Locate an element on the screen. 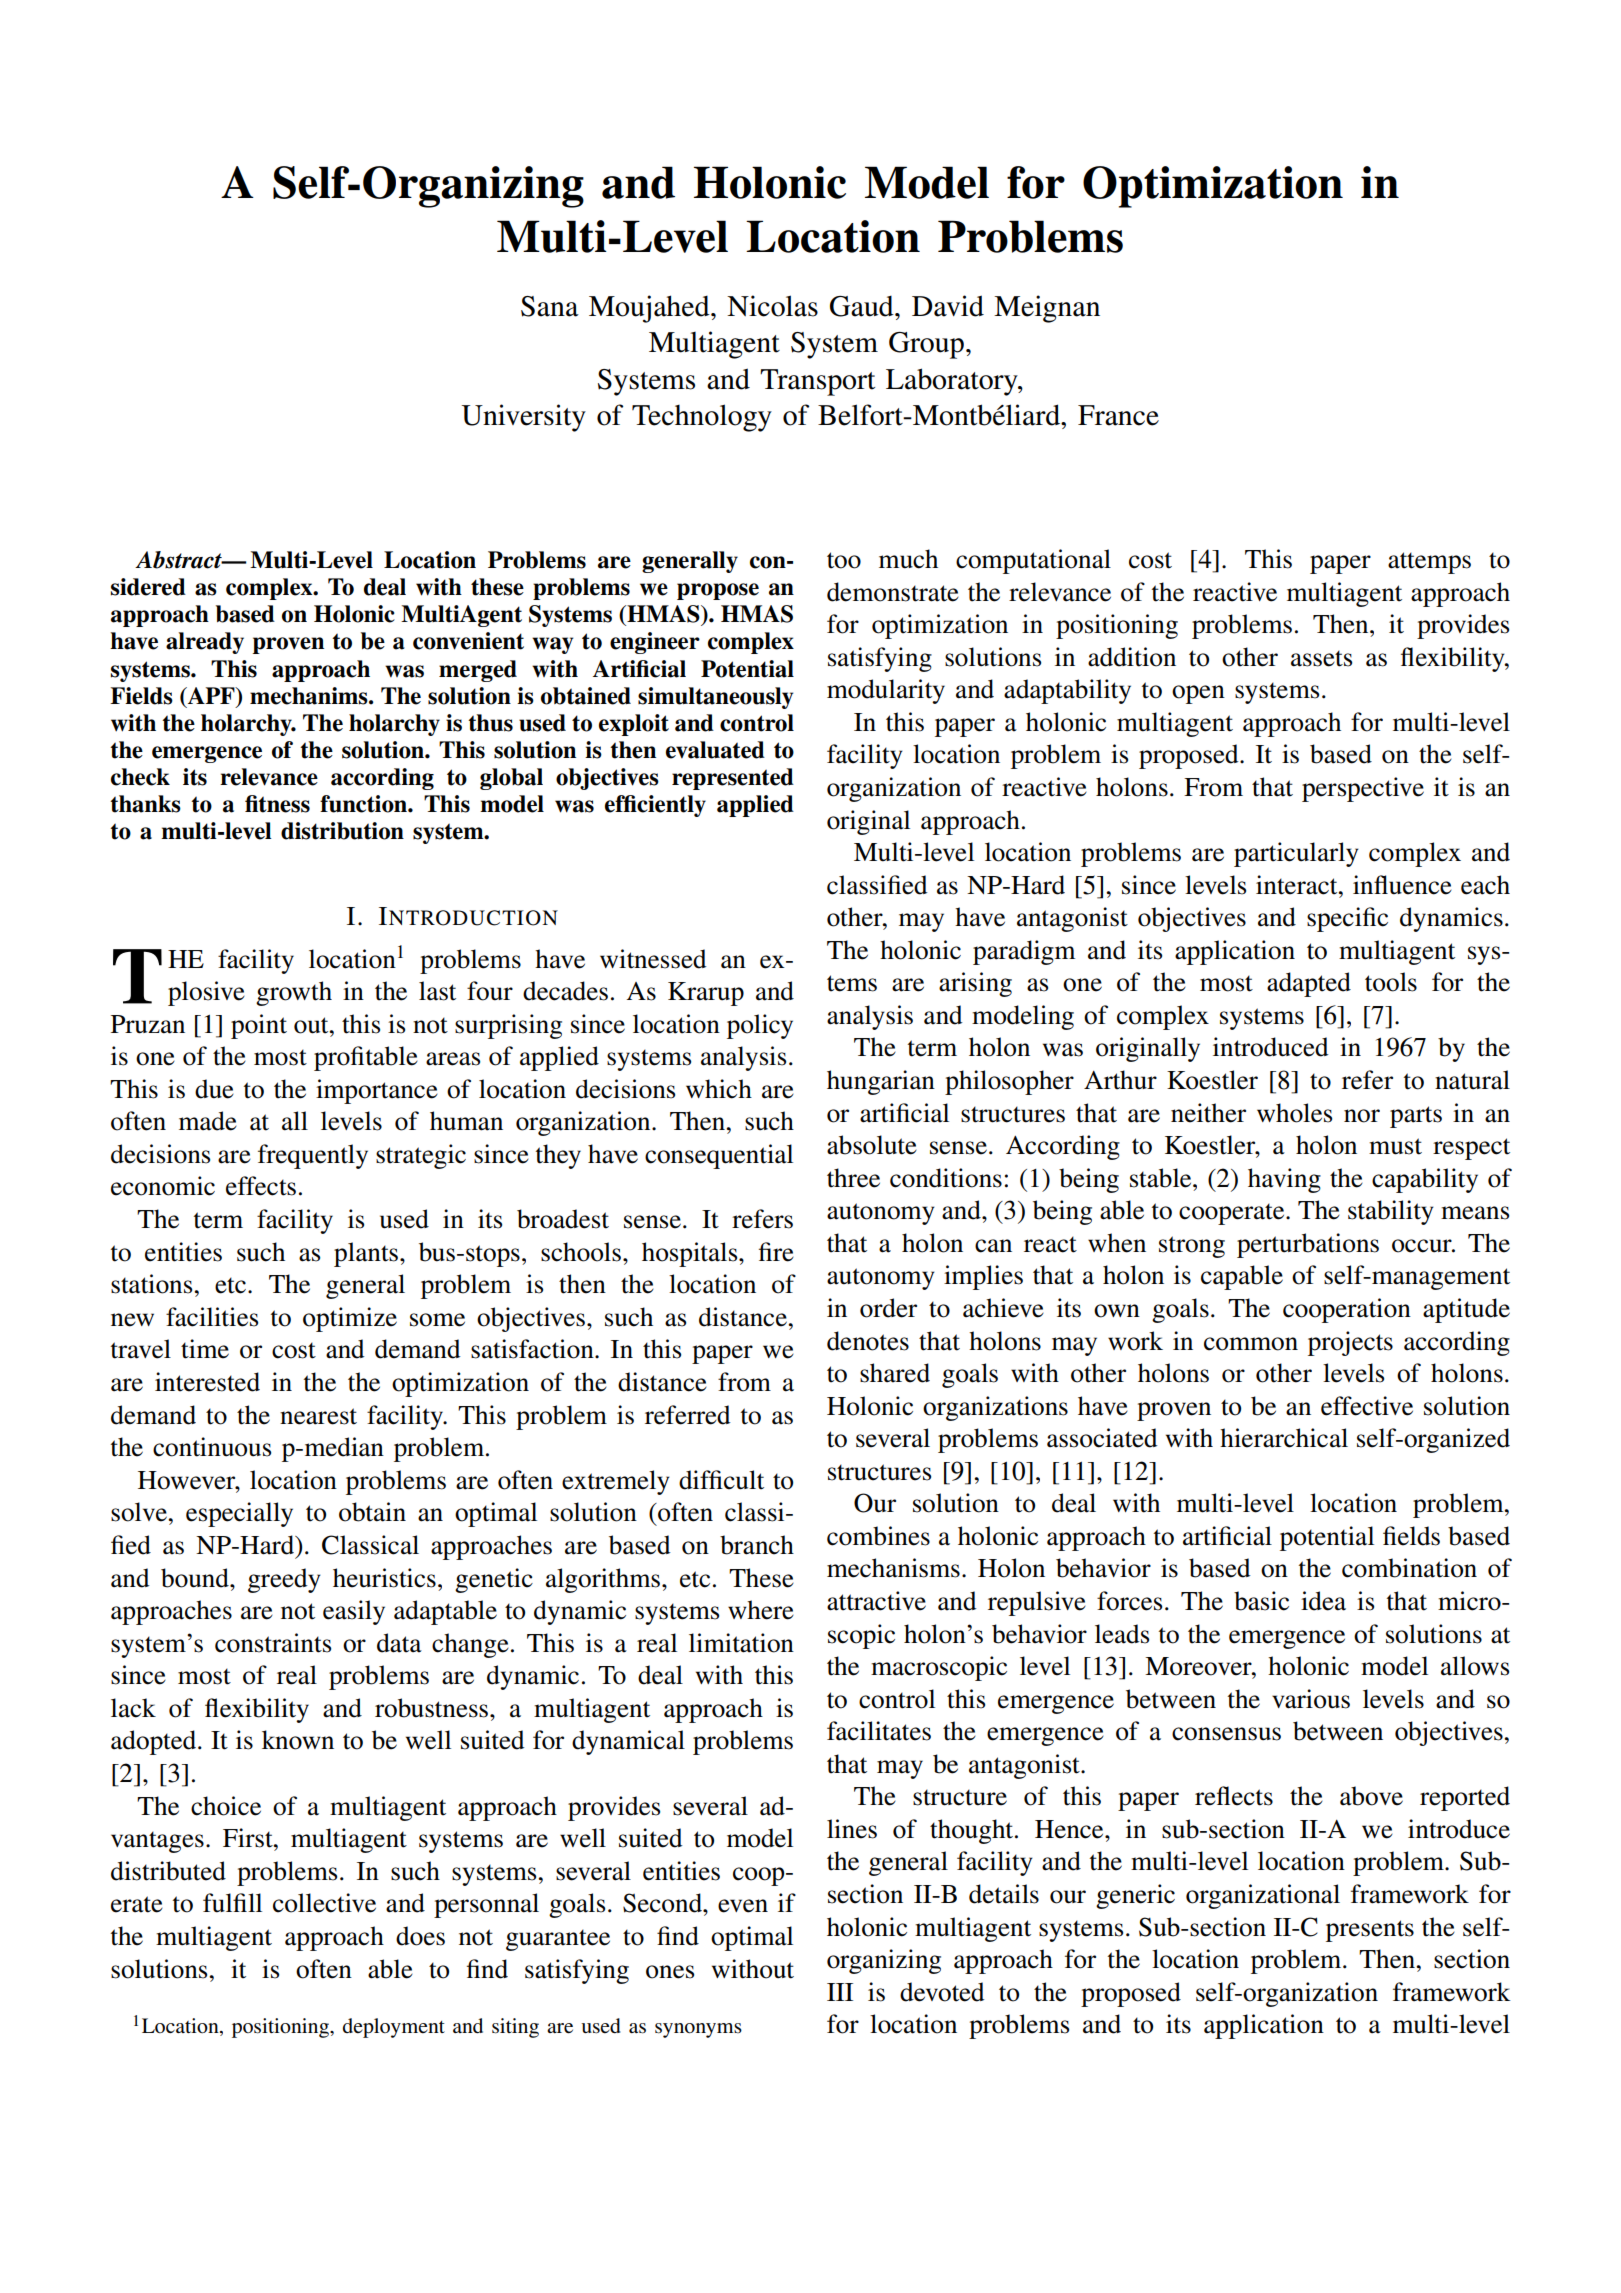 The image size is (1621, 2293). France is located at coordinates (1118, 415).
